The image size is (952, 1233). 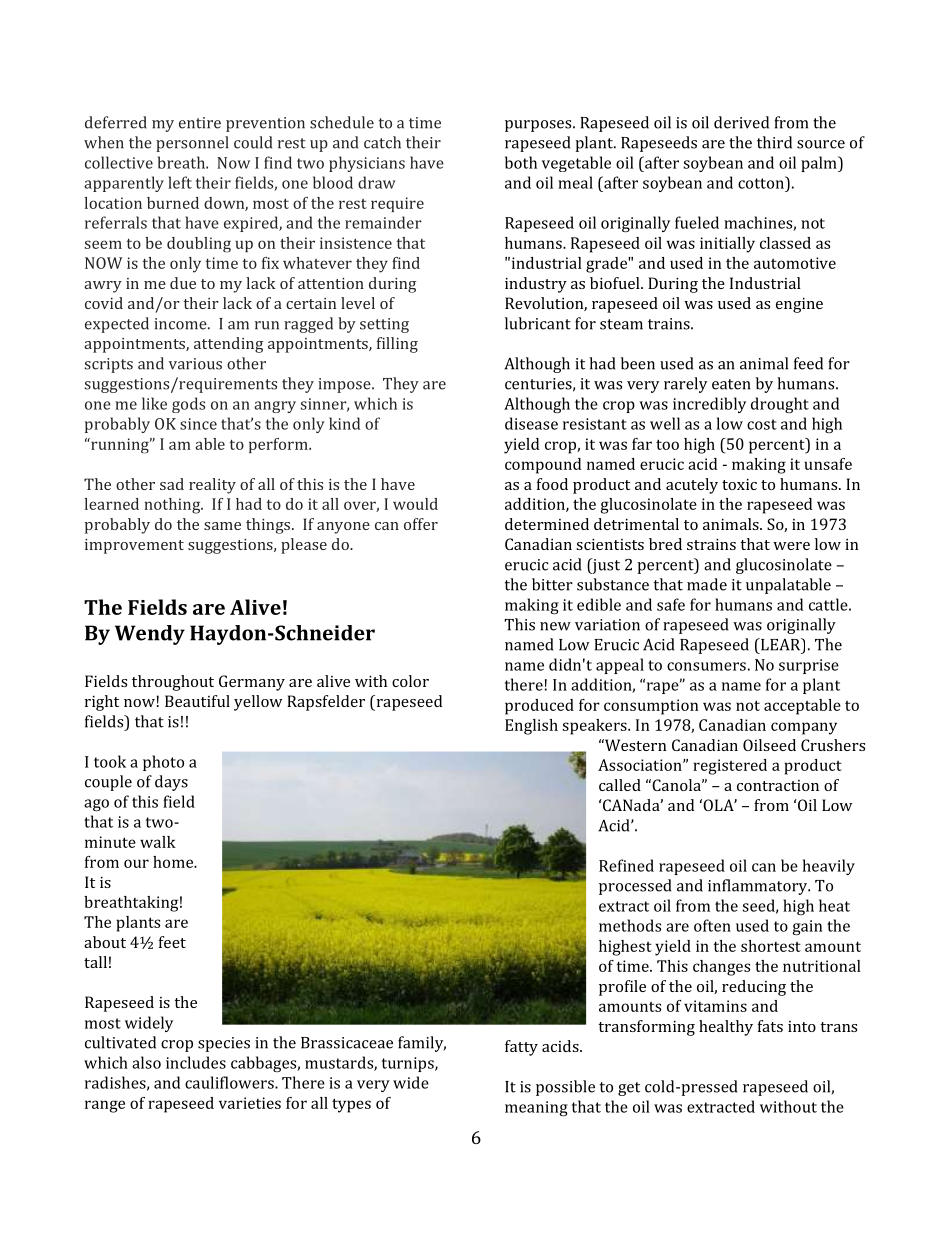 I want to click on personnel, so click(x=192, y=144).
